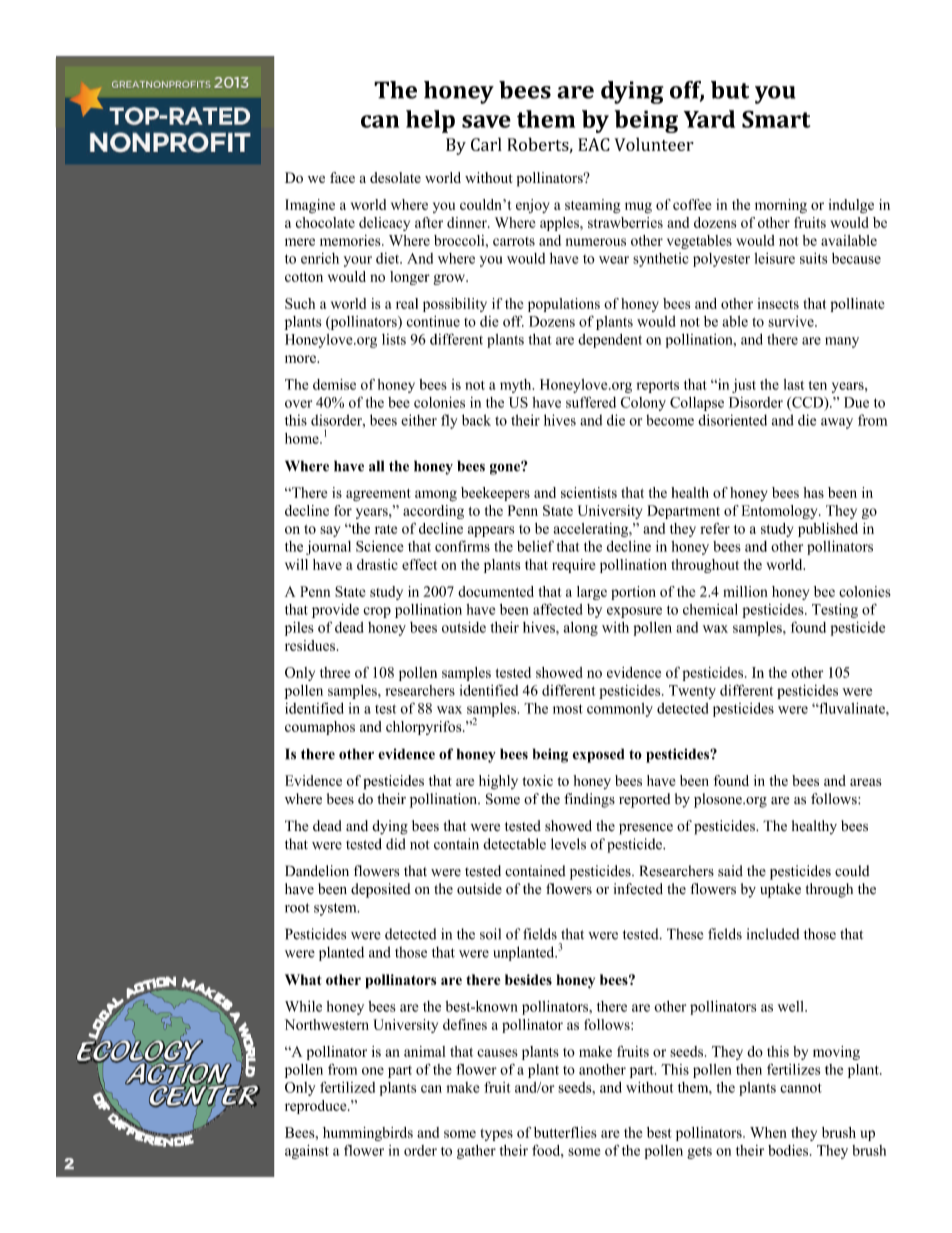  What do you see at coordinates (638, 889) in the screenshot?
I see `infected` at bounding box center [638, 889].
